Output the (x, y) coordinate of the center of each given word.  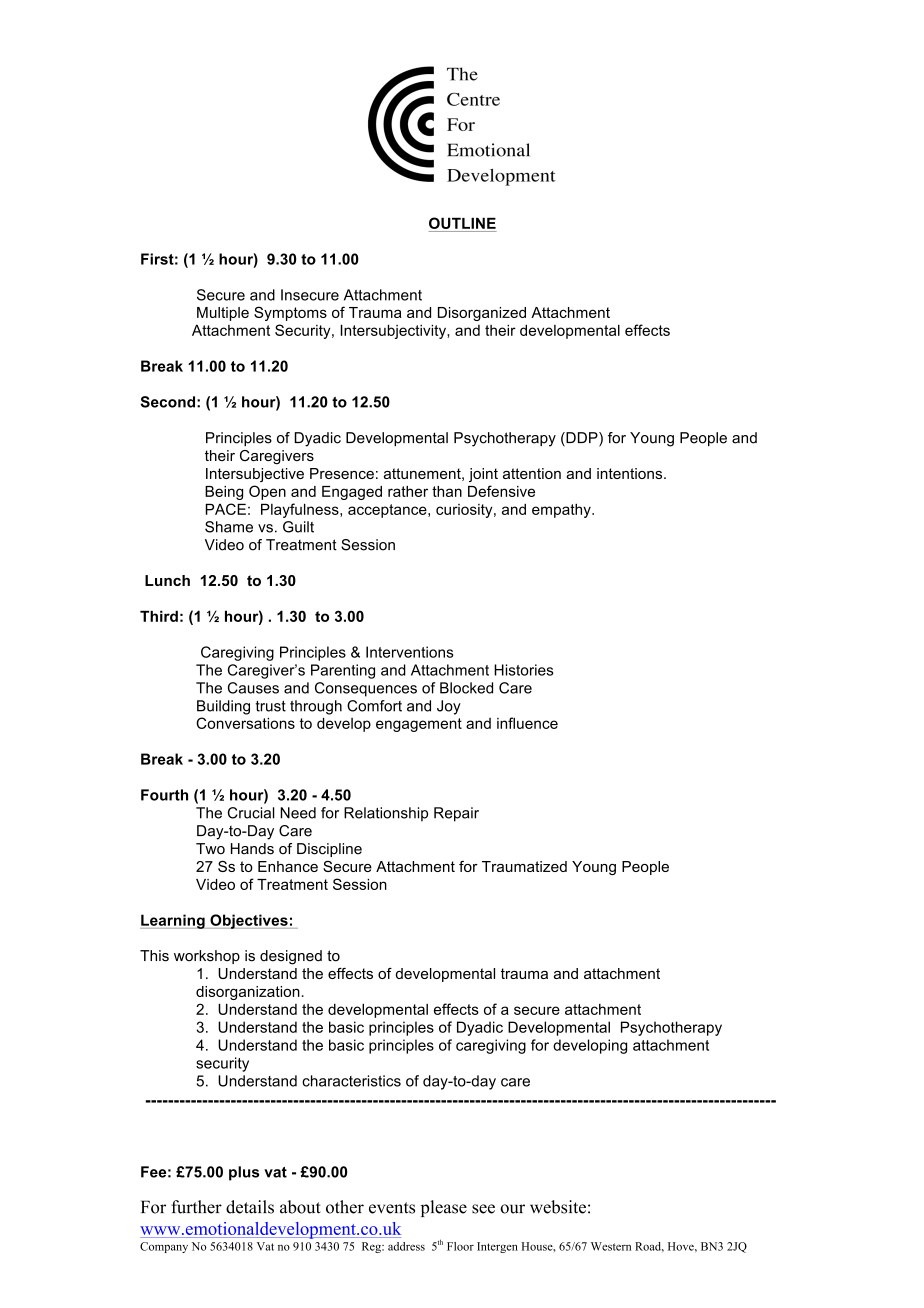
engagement (419, 725)
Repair (456, 814)
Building (223, 707)
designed (291, 957)
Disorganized (482, 314)
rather (408, 491)
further (196, 1207)
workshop (207, 957)
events (392, 1208)
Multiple (223, 314)
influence (527, 723)
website (558, 1207)
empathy (562, 510)
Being (224, 493)
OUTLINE (462, 223)
